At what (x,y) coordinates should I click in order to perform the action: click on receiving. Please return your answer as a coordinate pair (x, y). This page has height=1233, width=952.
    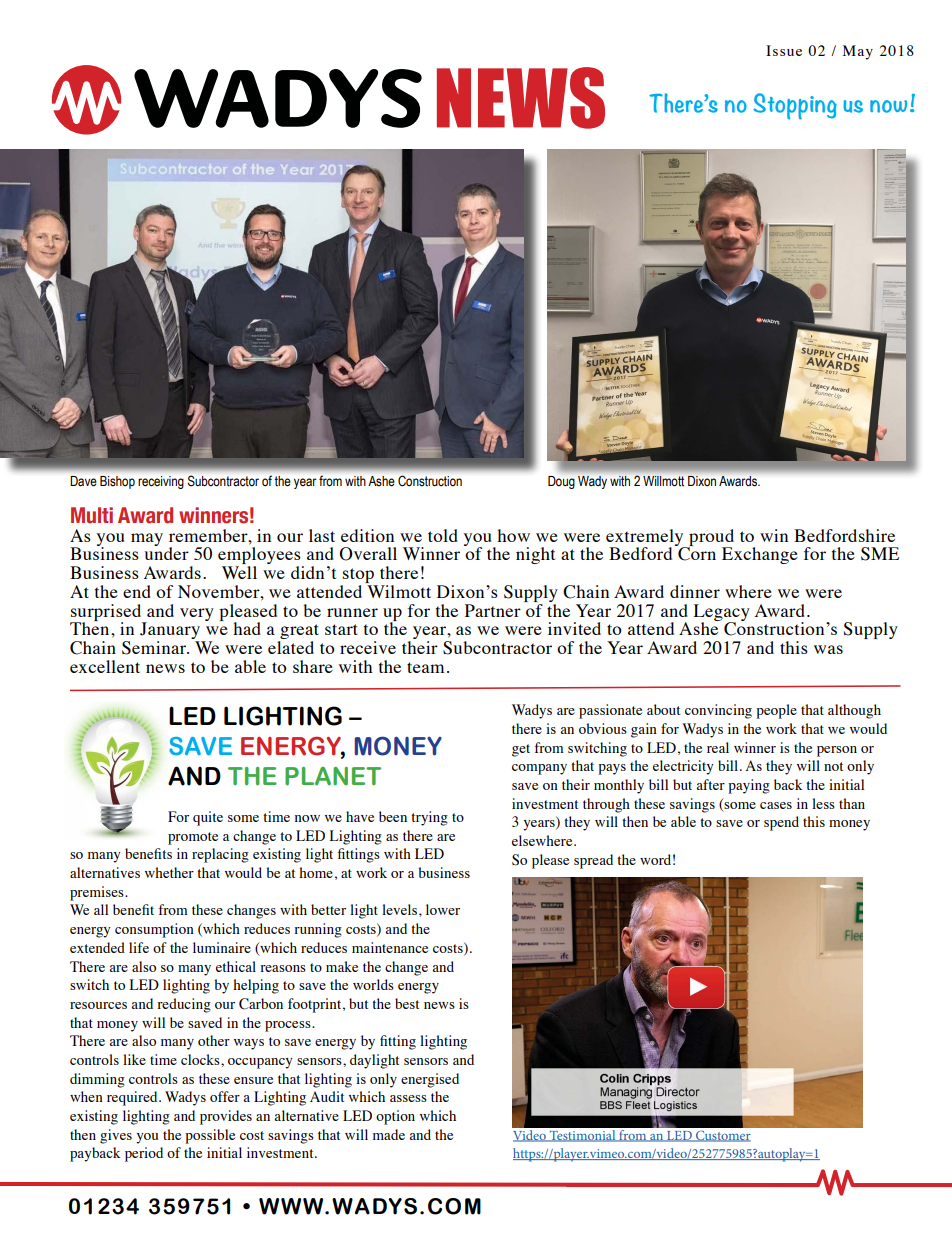
    Looking at the image, I should click on (161, 482).
